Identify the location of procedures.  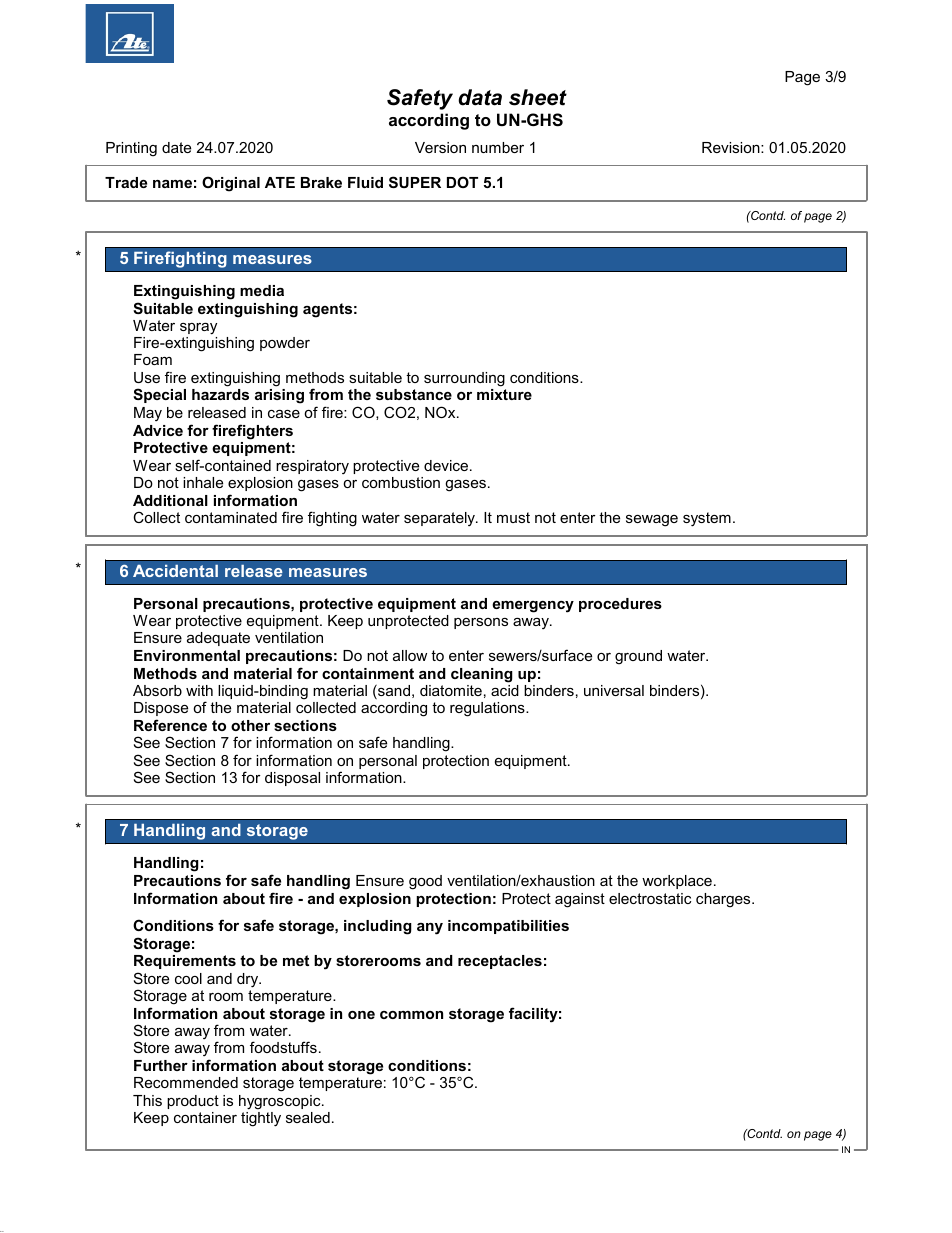
(620, 605).
